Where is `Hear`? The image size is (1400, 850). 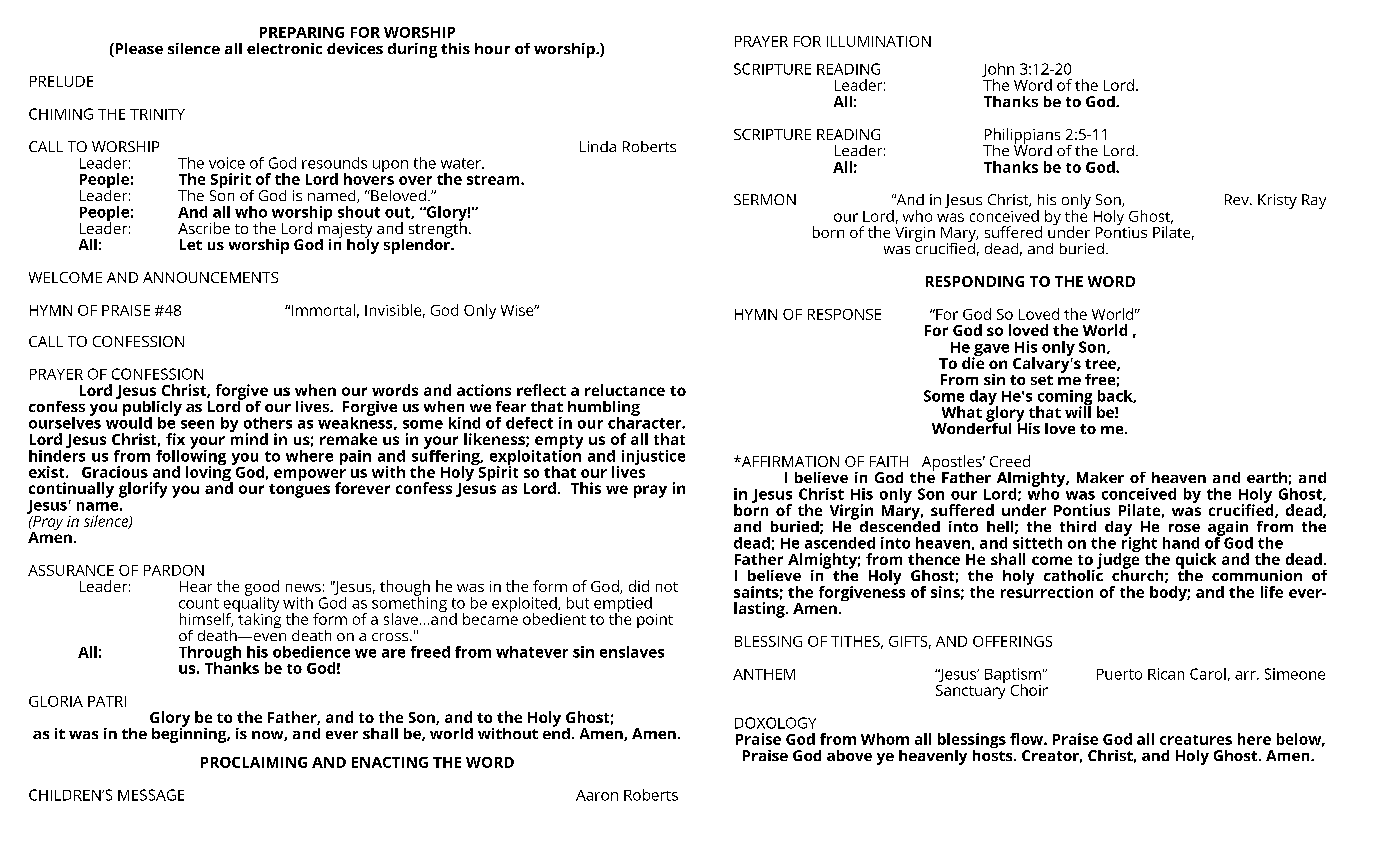
Hear is located at coordinates (196, 586).
